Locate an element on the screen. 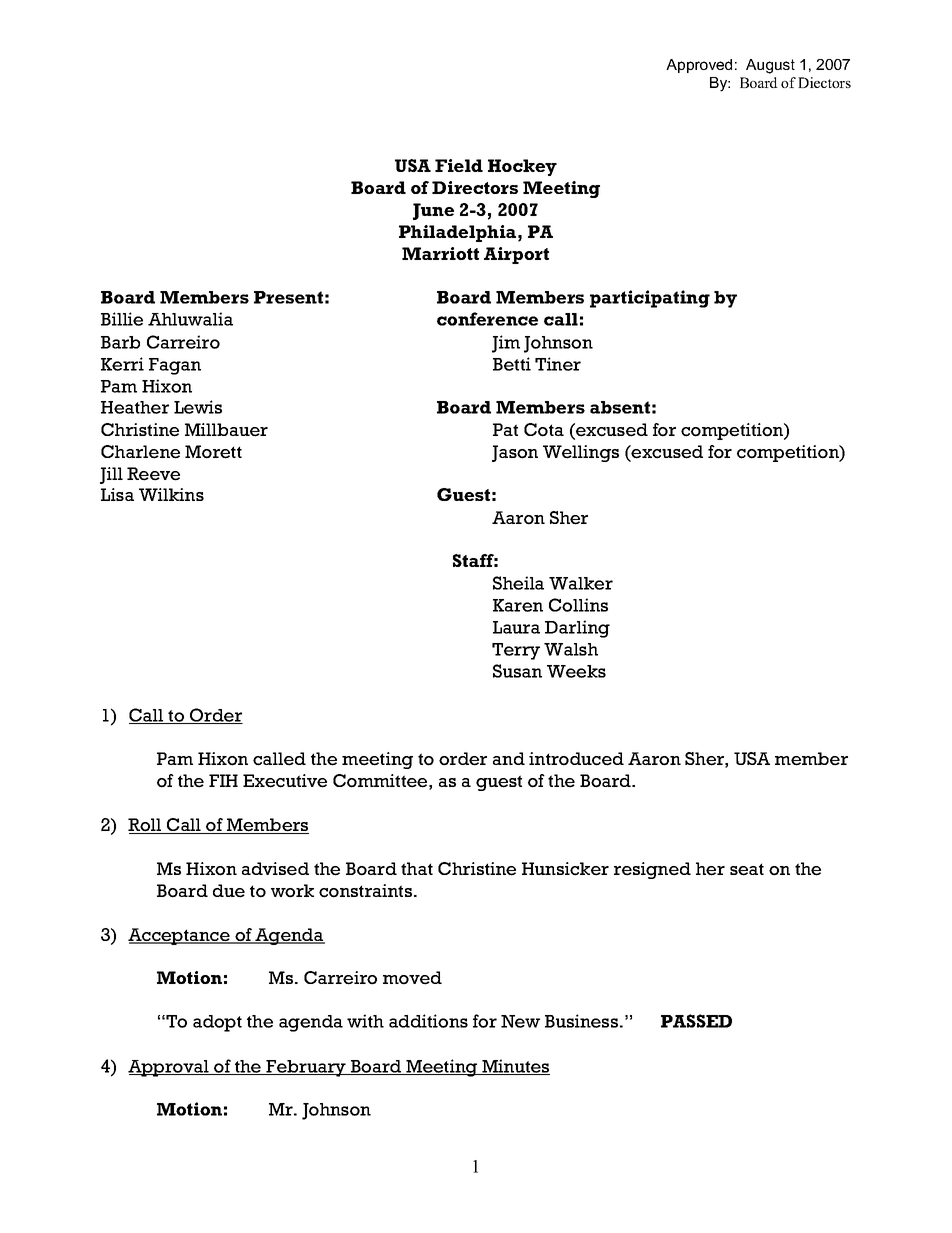 This screenshot has width=952, height=1233. Directors is located at coordinates (475, 187).
